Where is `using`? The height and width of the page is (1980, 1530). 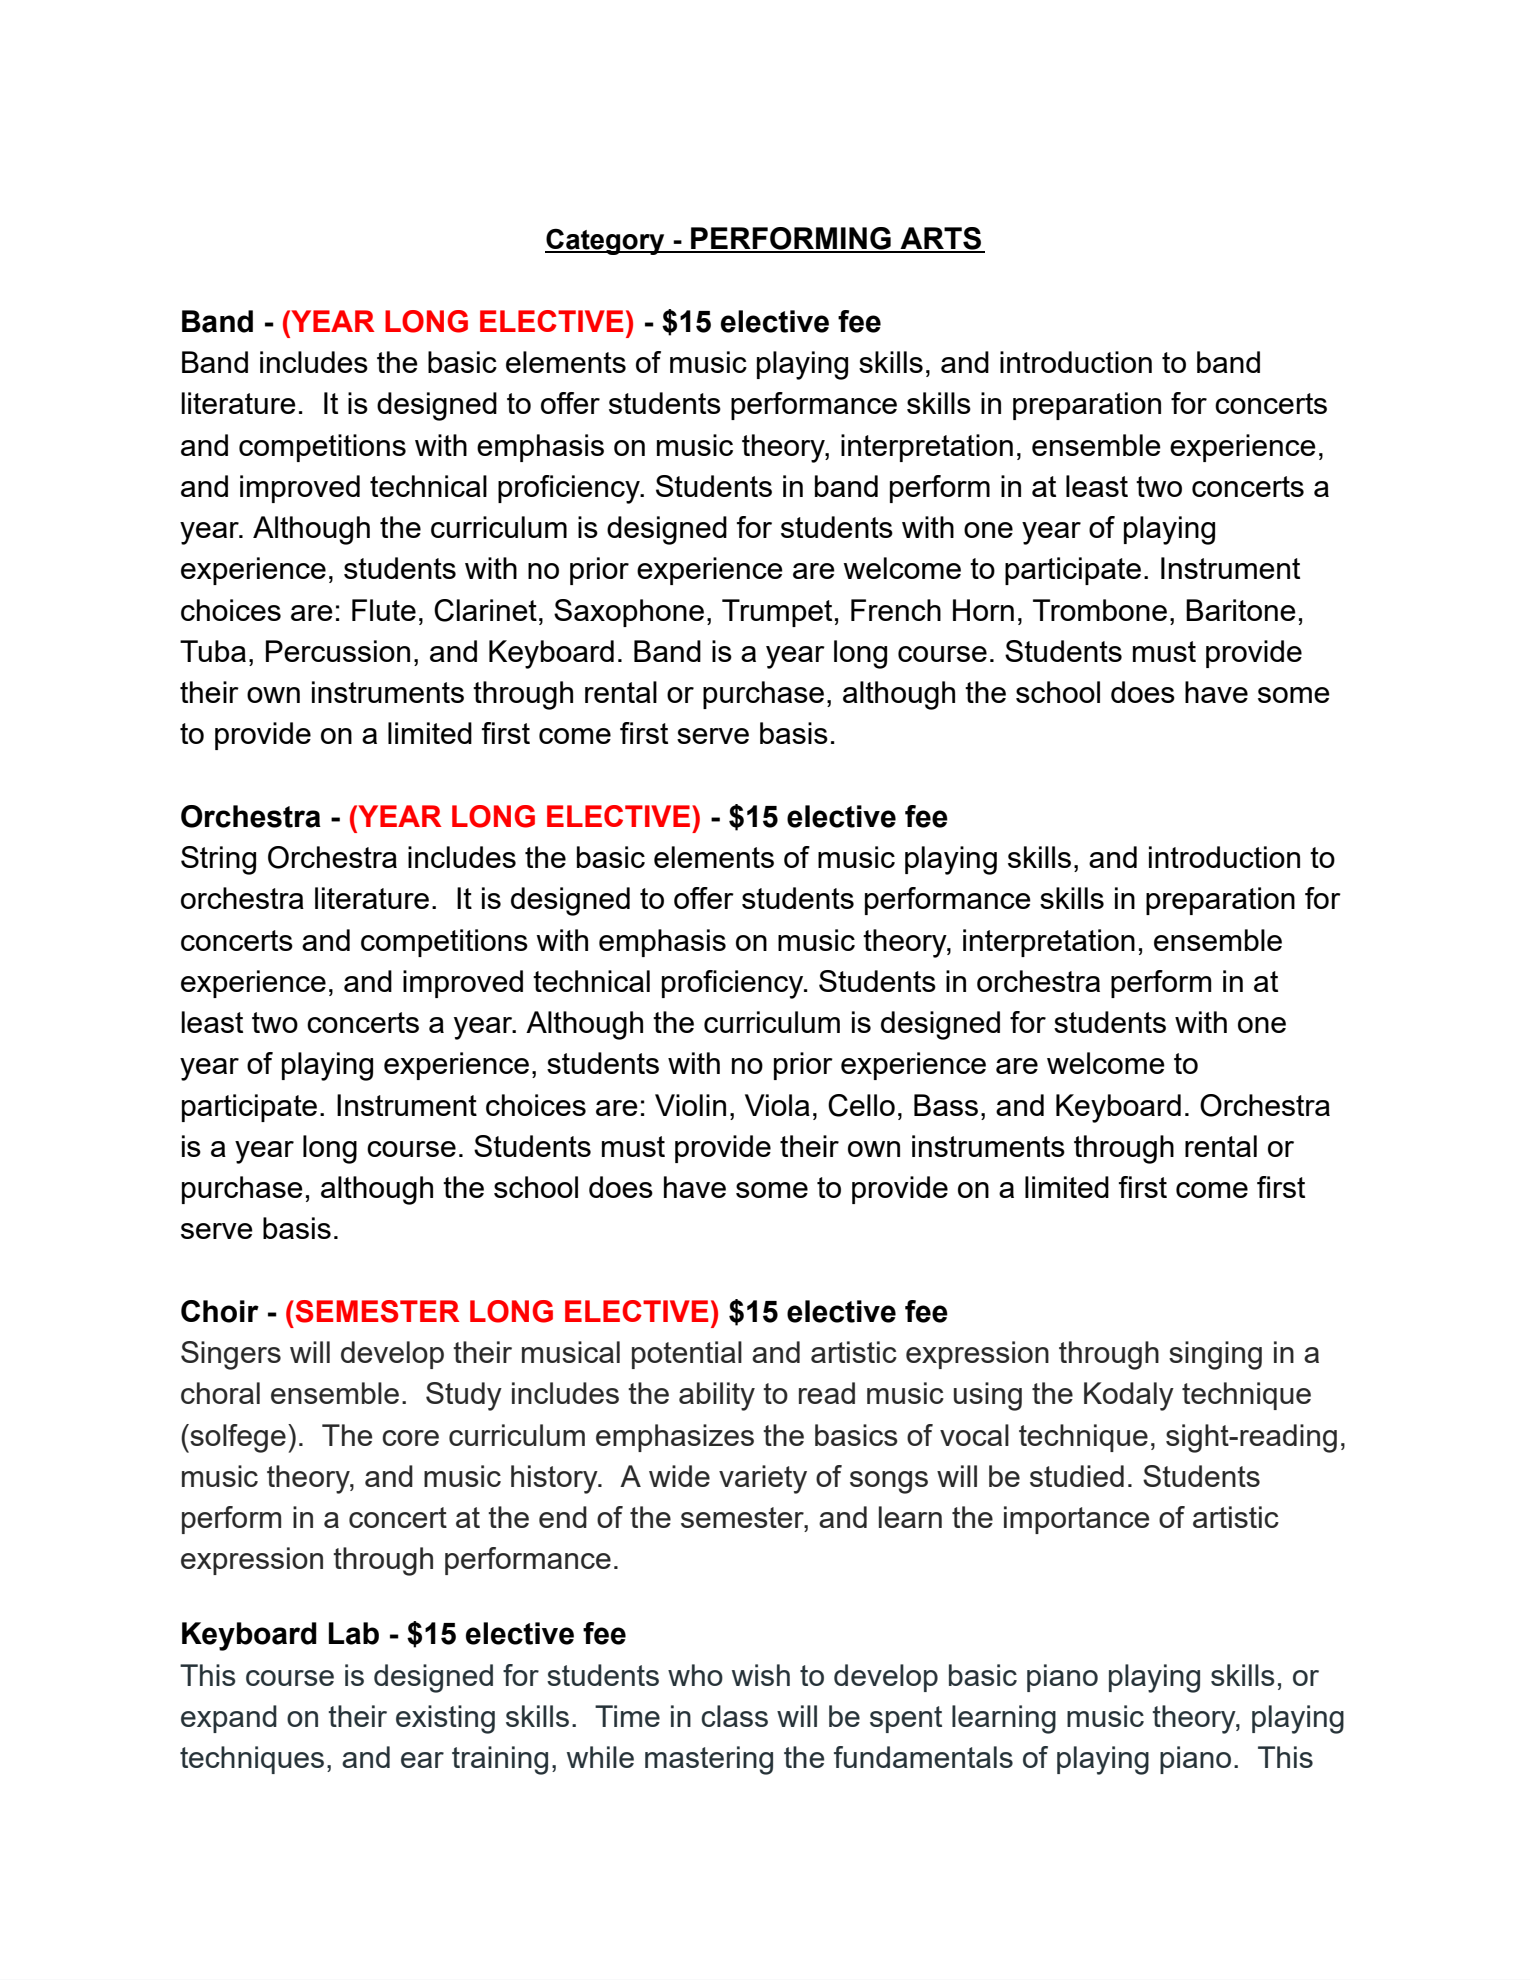
using is located at coordinates (988, 1396).
